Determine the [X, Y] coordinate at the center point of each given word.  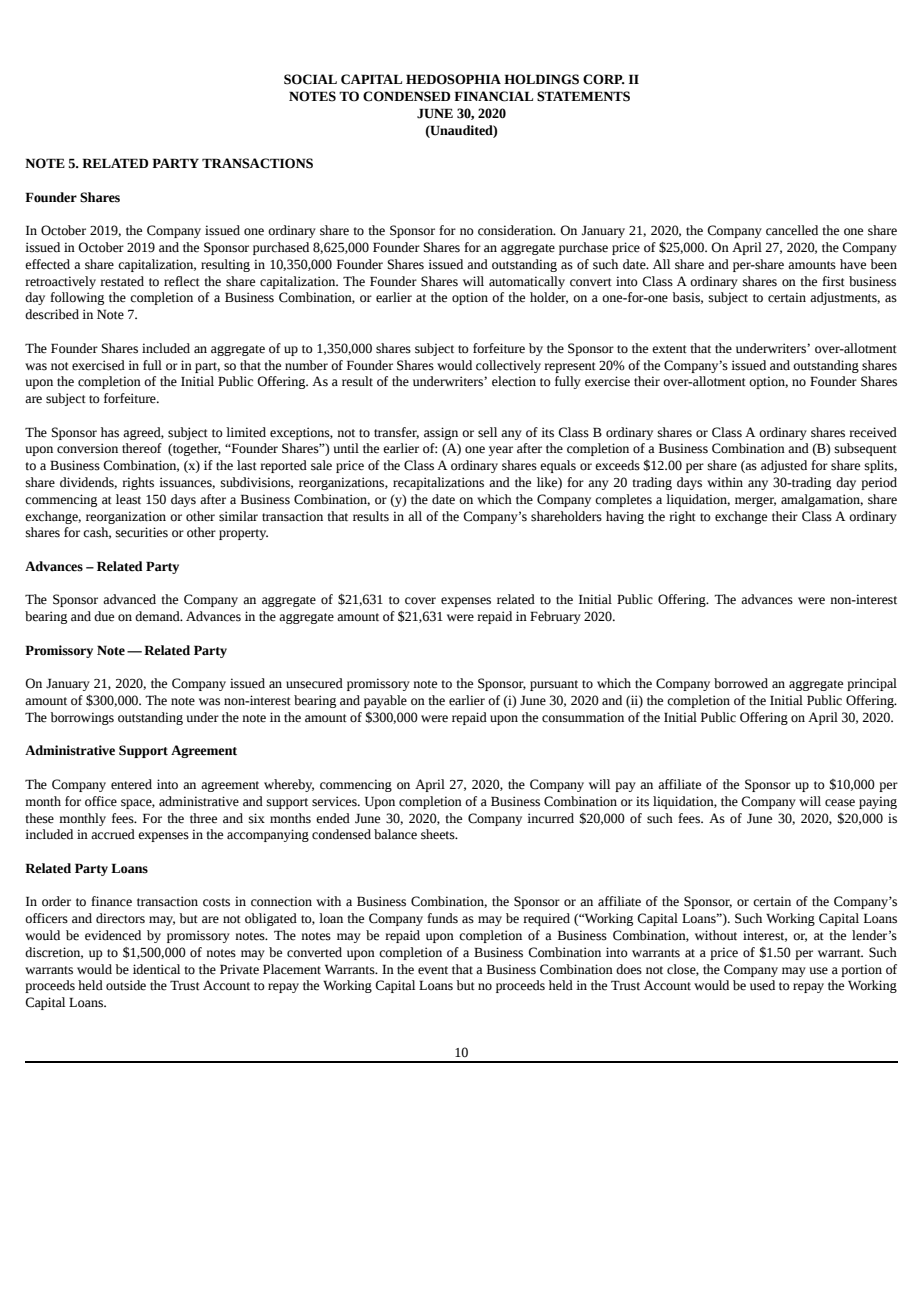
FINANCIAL [493, 96]
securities [142, 532]
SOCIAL [310, 79]
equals [558, 466]
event [433, 970]
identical [156, 969]
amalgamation [822, 500]
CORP [604, 79]
